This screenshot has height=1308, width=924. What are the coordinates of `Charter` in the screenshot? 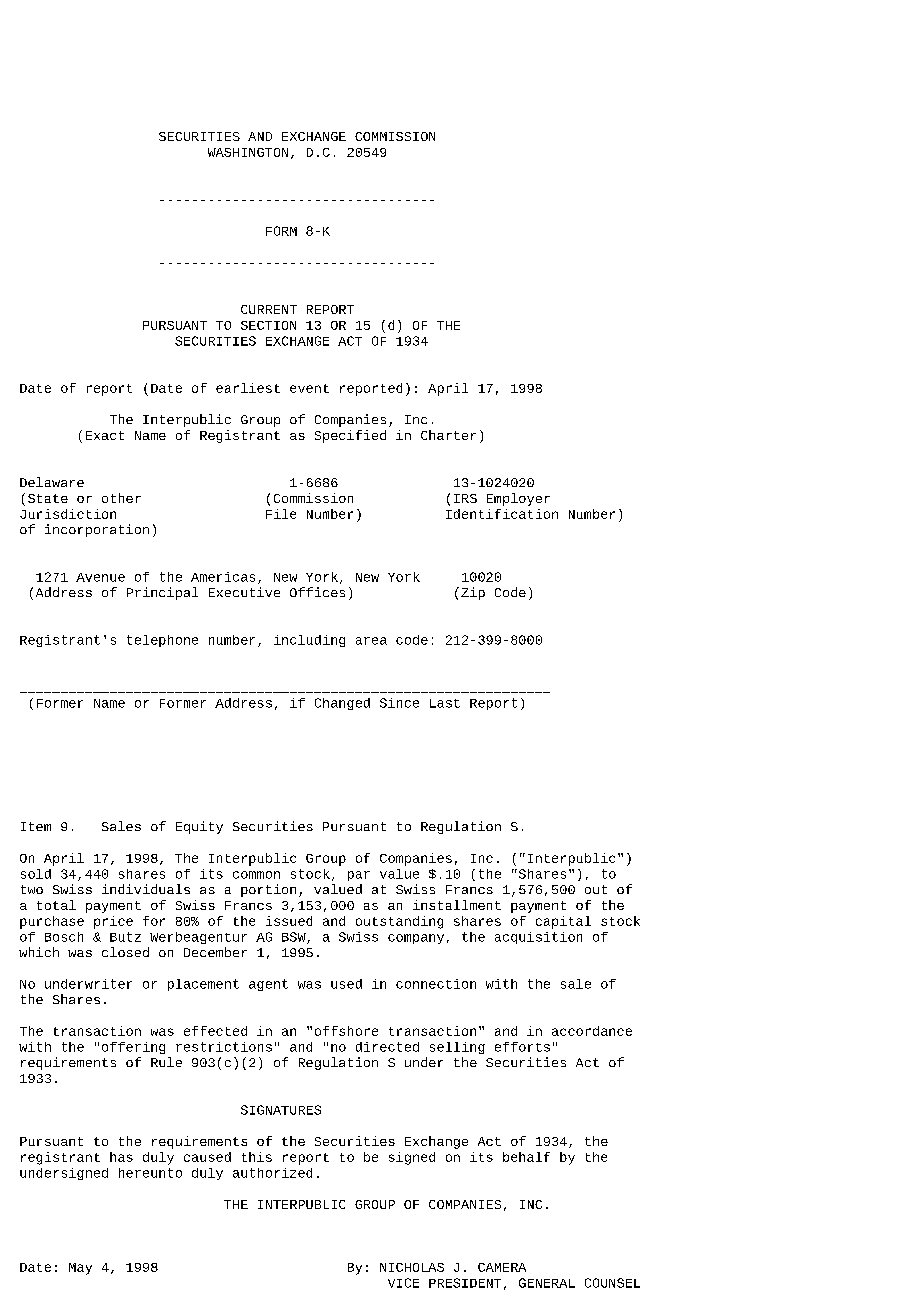 It's located at (448, 435).
